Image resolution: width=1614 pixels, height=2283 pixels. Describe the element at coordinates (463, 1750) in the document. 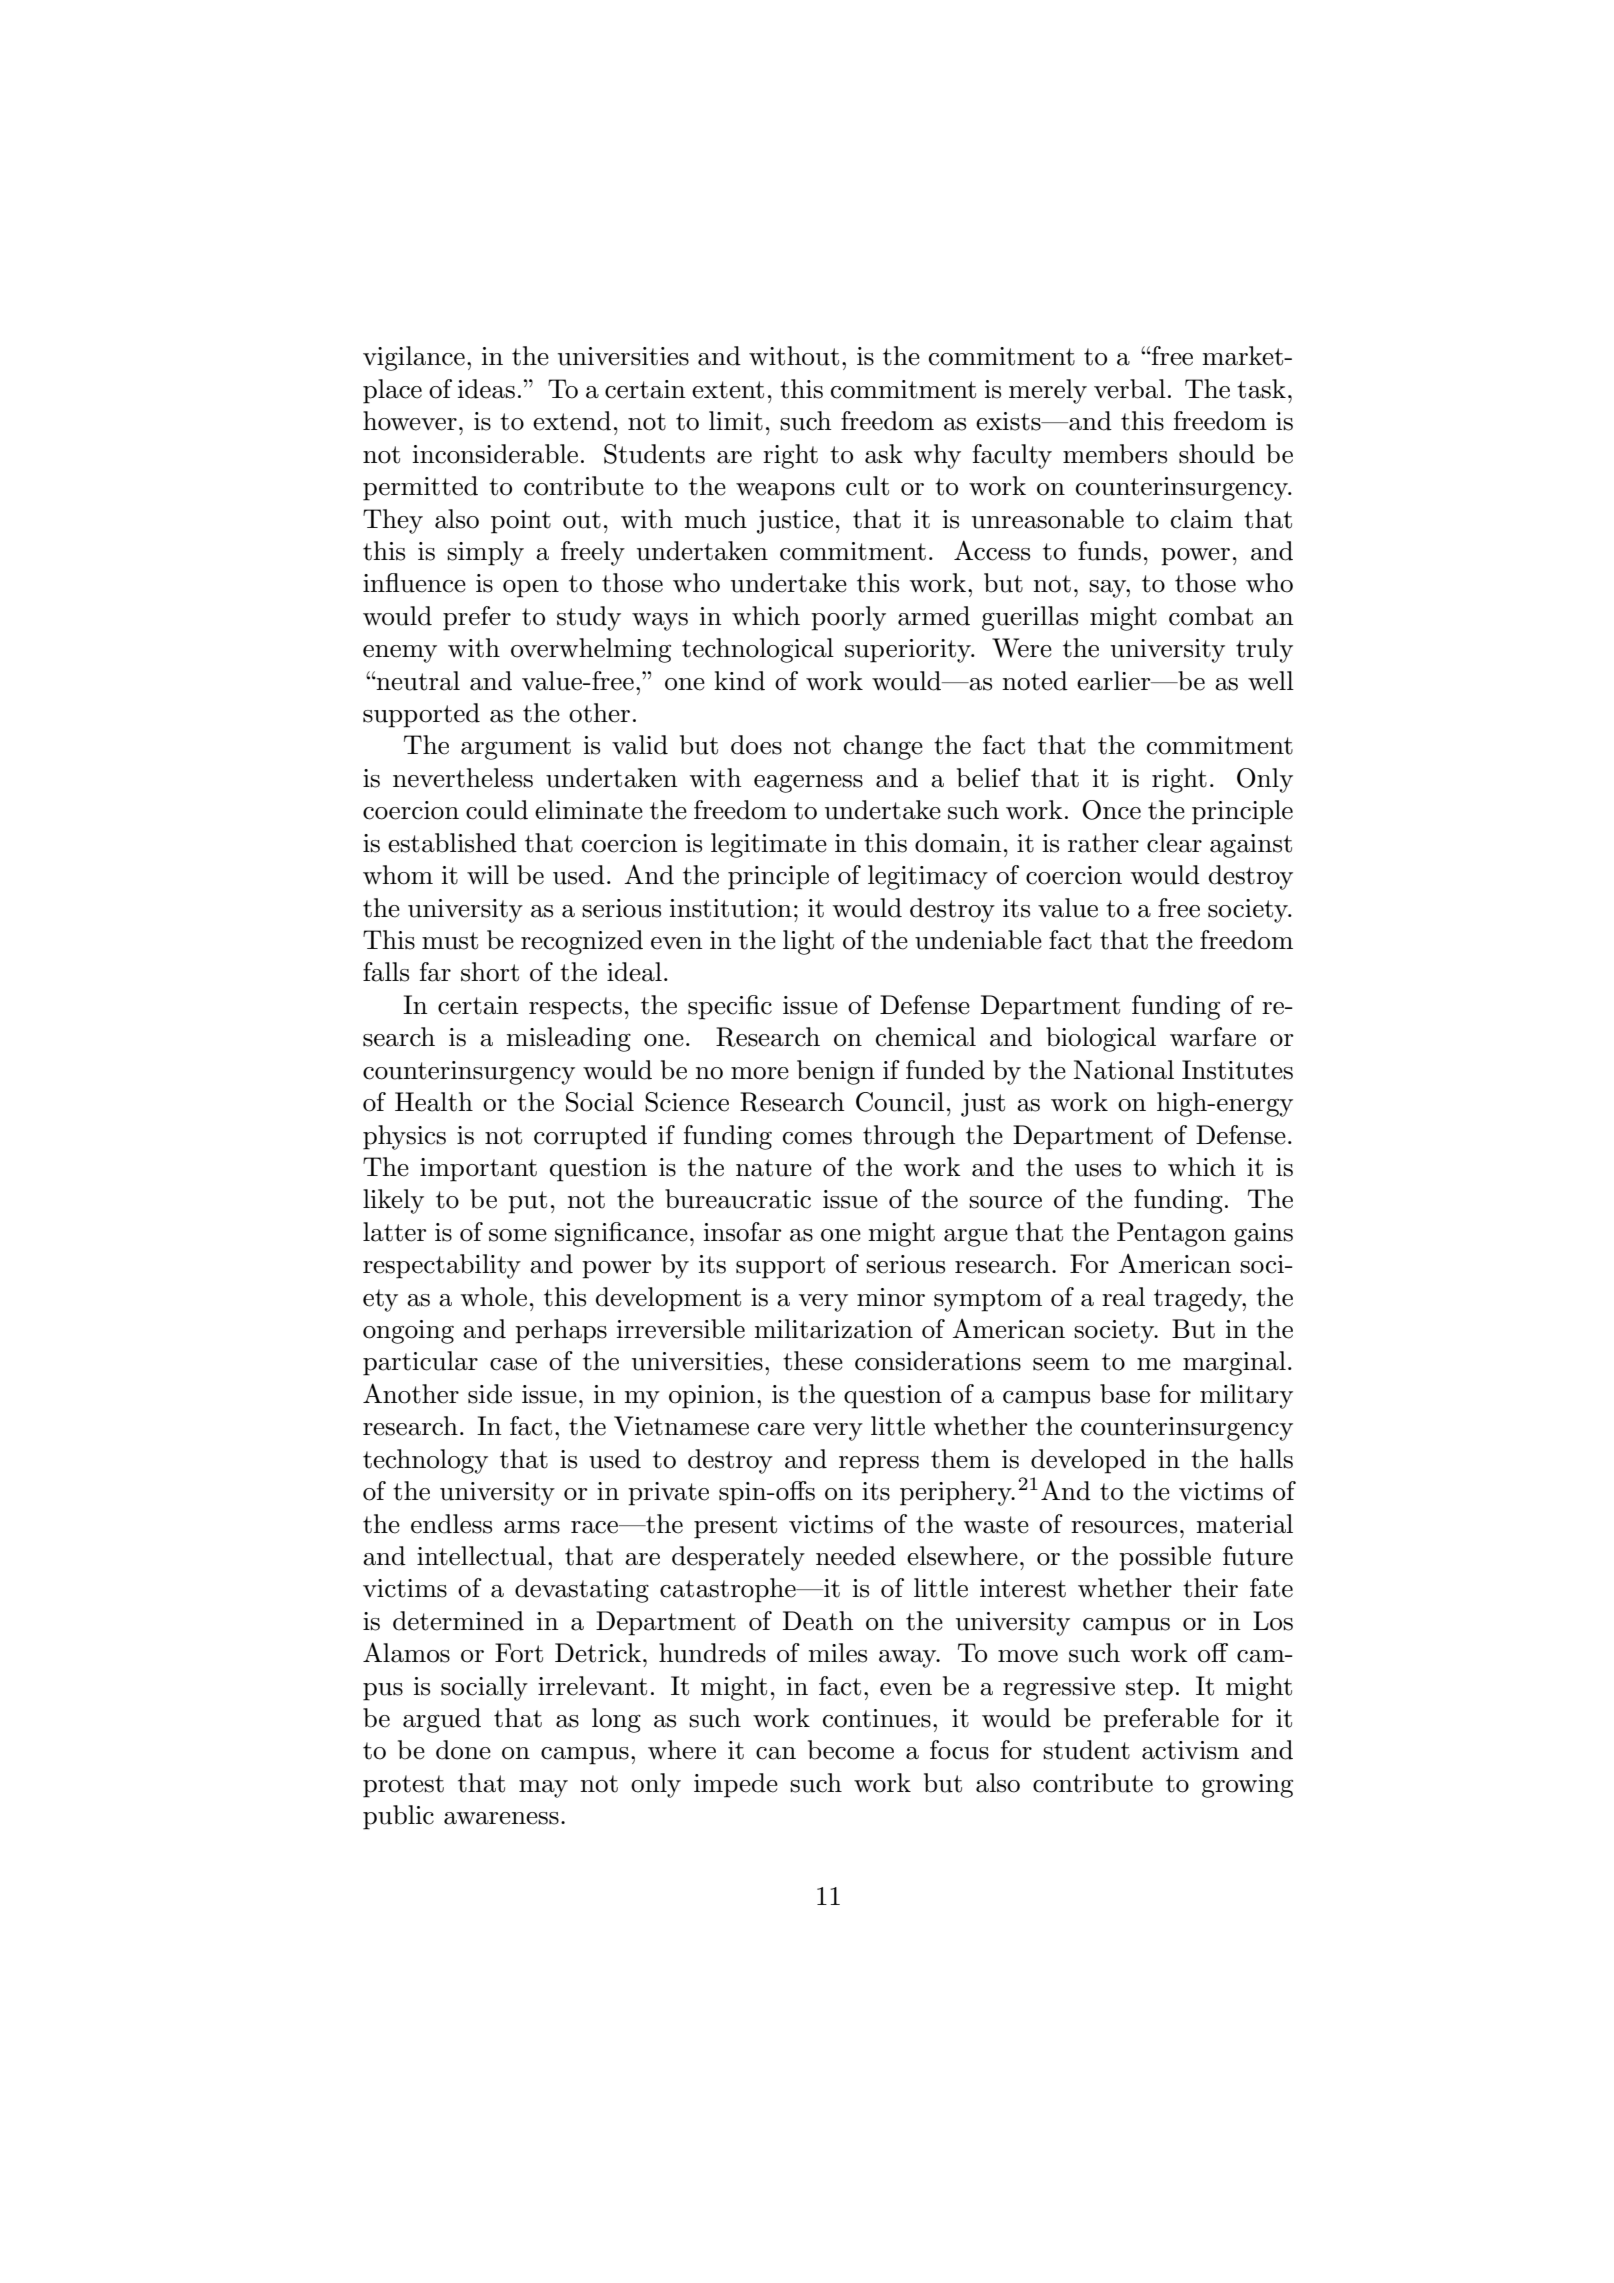

I see `done` at that location.
